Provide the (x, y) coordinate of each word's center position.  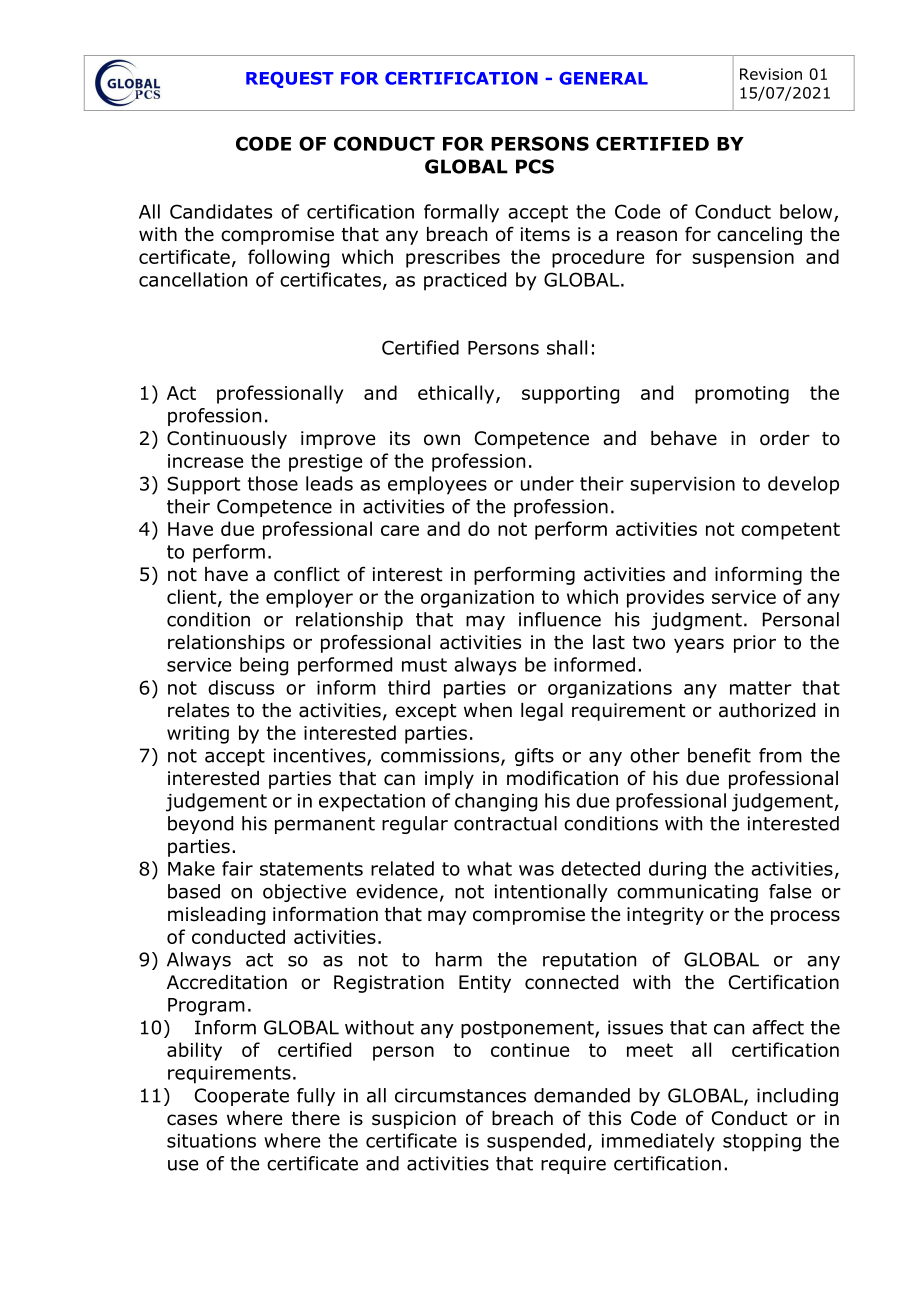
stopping (762, 1143)
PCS (535, 166)
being (264, 666)
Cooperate (242, 1097)
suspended (536, 1142)
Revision (771, 74)
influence (560, 619)
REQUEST (290, 80)
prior (755, 644)
